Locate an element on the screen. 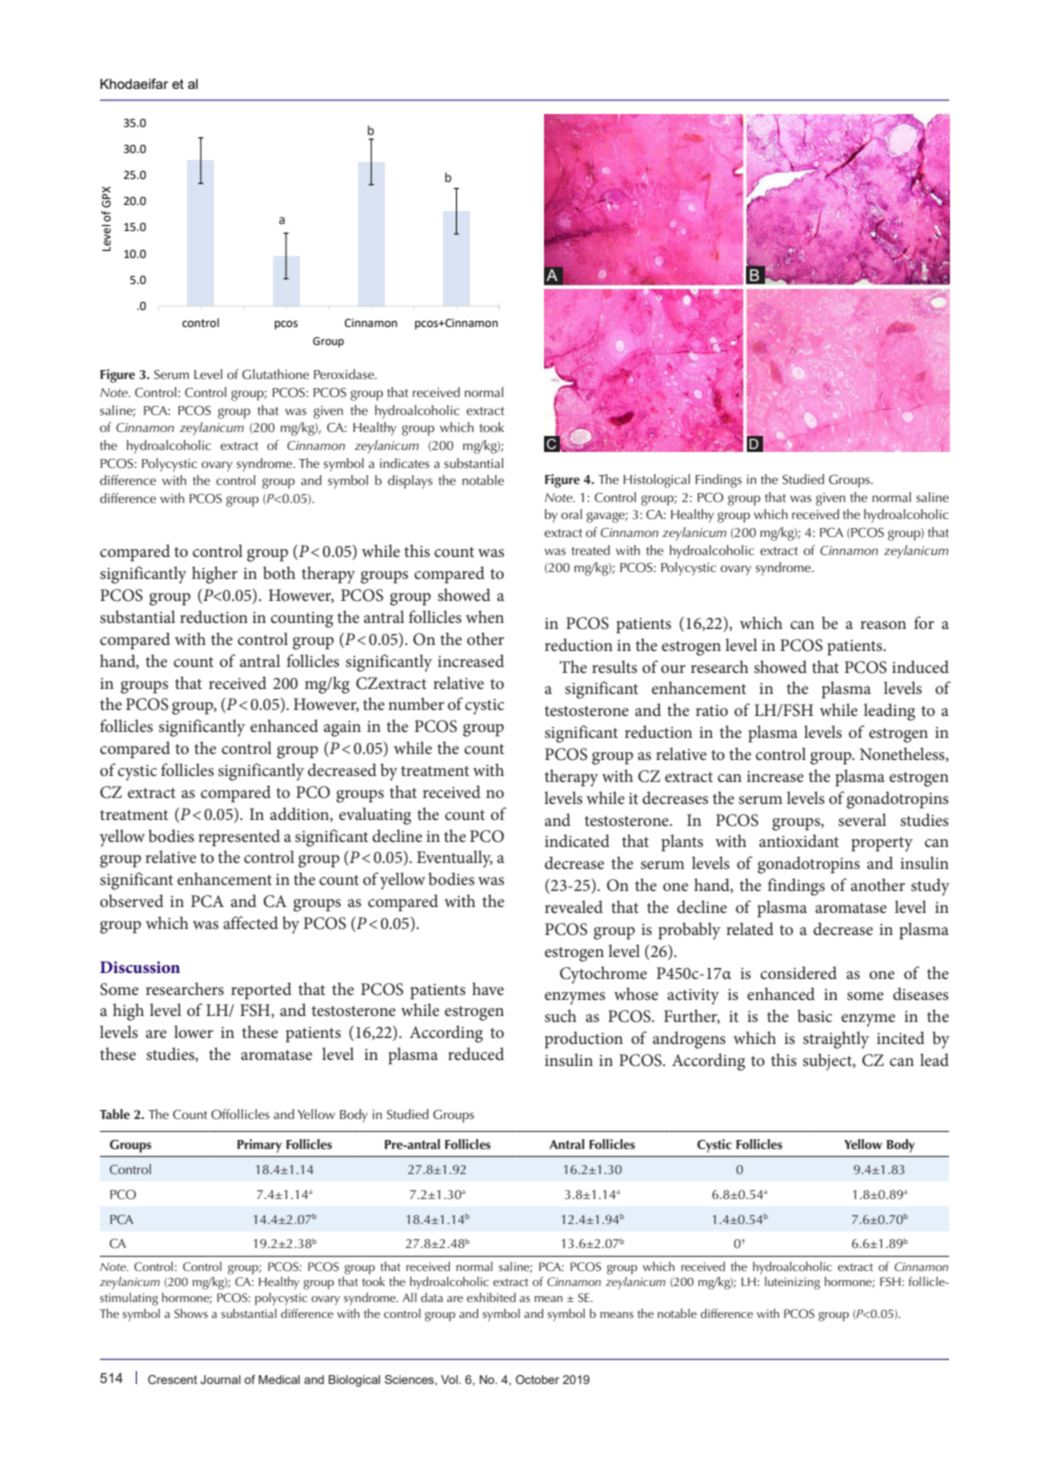 The height and width of the screenshot is (1484, 1049). antioxidant is located at coordinates (799, 840).
